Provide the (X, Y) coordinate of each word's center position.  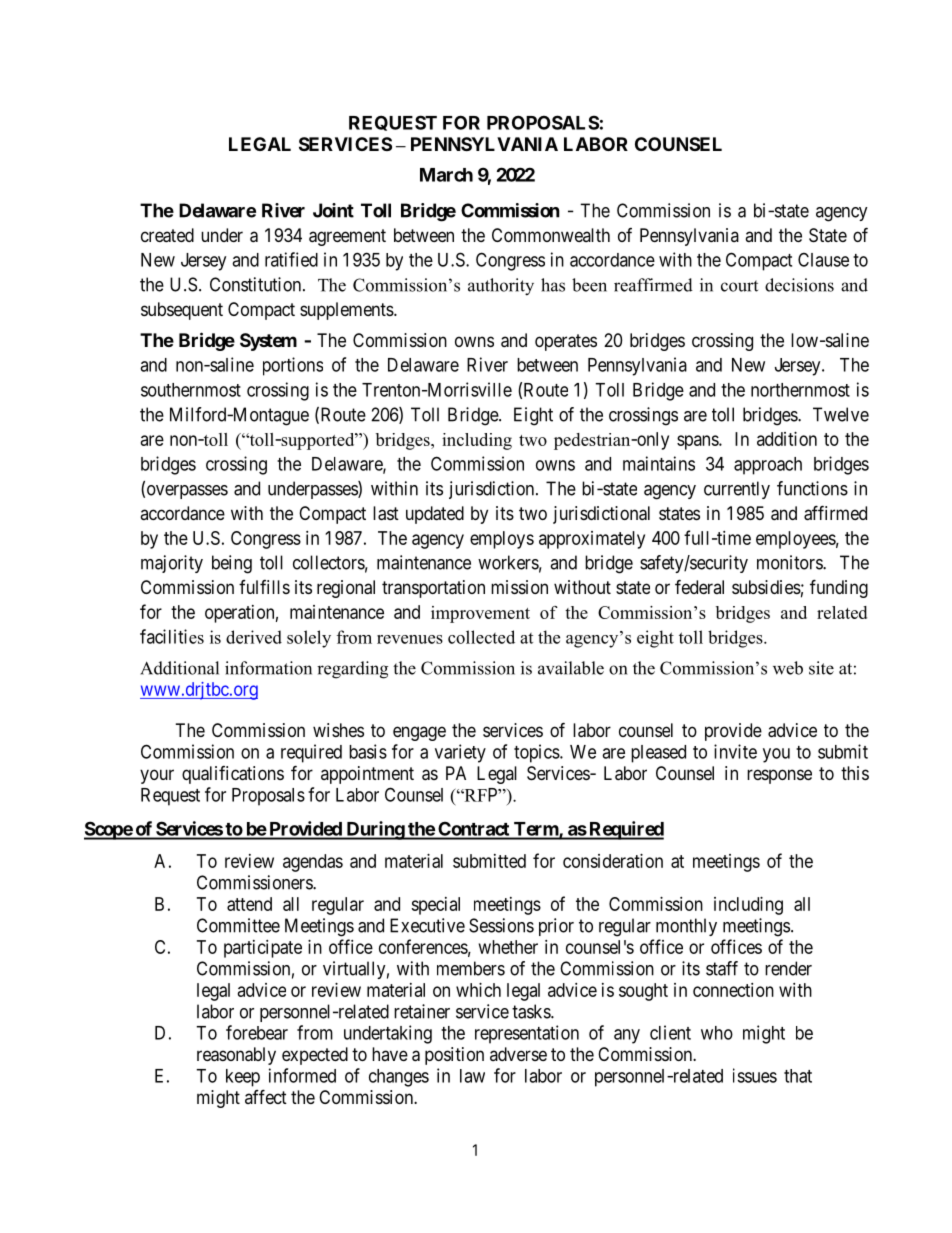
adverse (518, 1054)
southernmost (191, 390)
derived (254, 637)
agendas (313, 863)
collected (481, 637)
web (788, 668)
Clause (823, 259)
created (167, 235)
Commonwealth (551, 235)
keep (243, 1078)
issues (755, 1075)
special (435, 906)
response (779, 776)
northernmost (800, 390)
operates (566, 342)
